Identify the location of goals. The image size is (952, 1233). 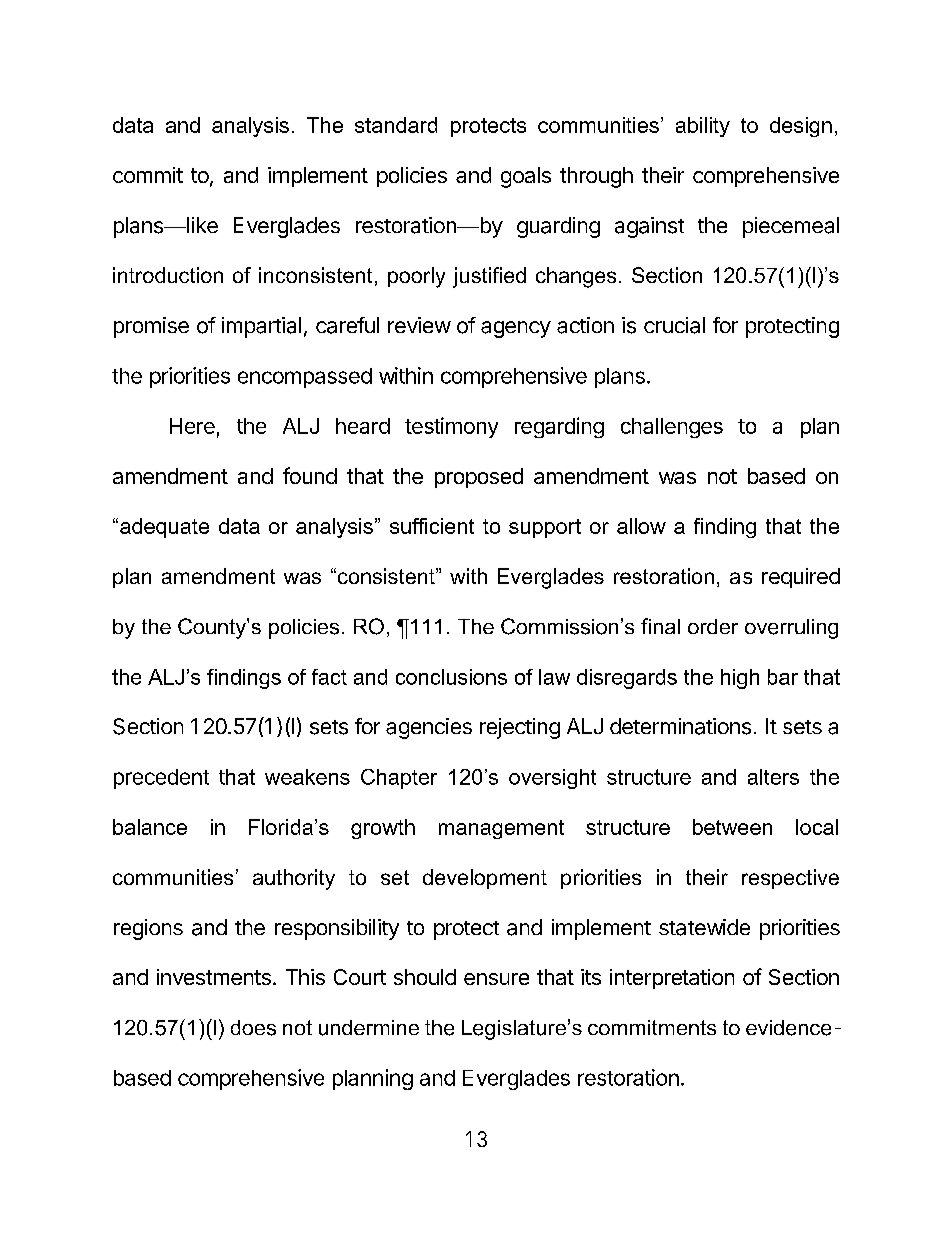
(526, 177).
